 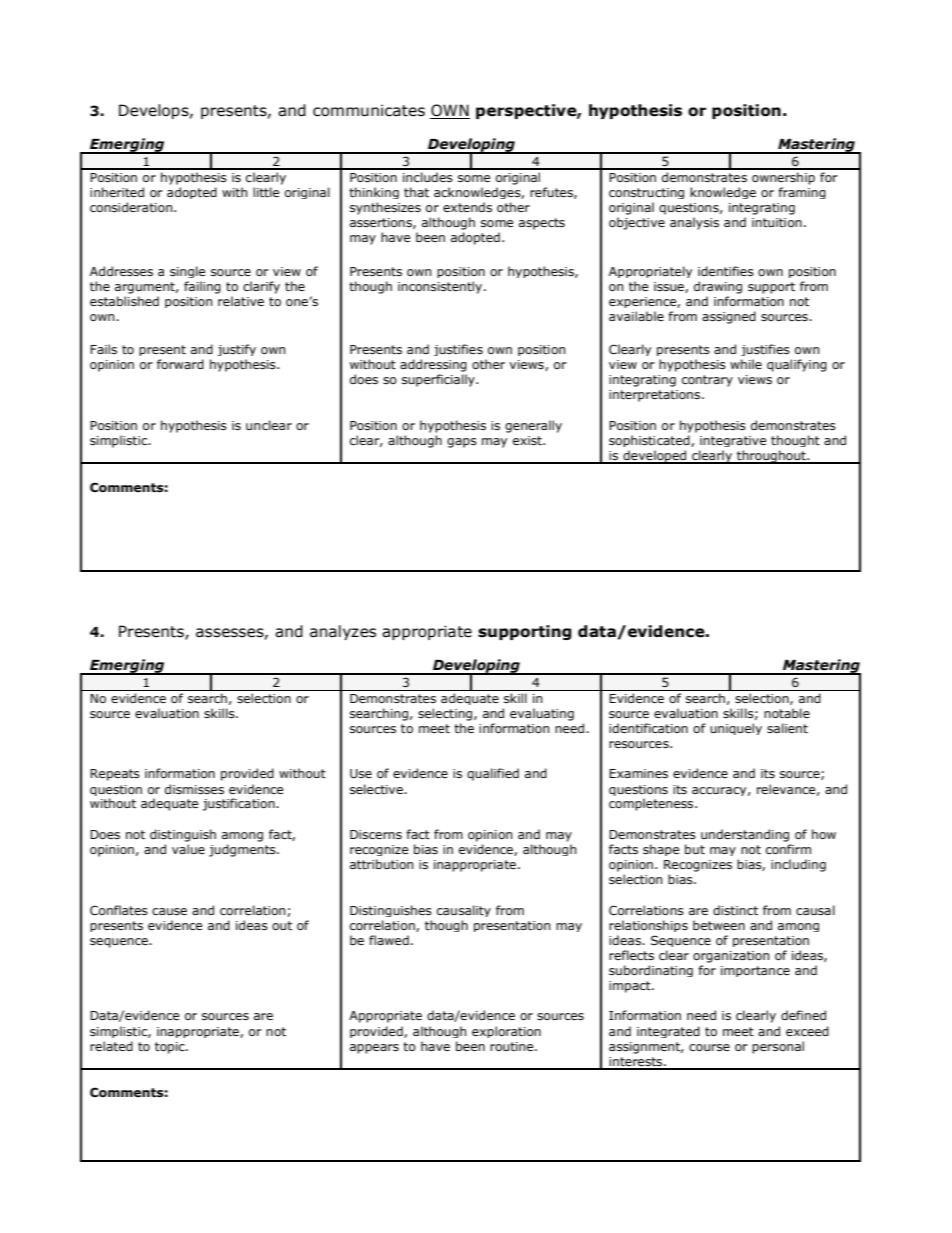 What do you see at coordinates (493, 774) in the page?
I see `qualified` at bounding box center [493, 774].
